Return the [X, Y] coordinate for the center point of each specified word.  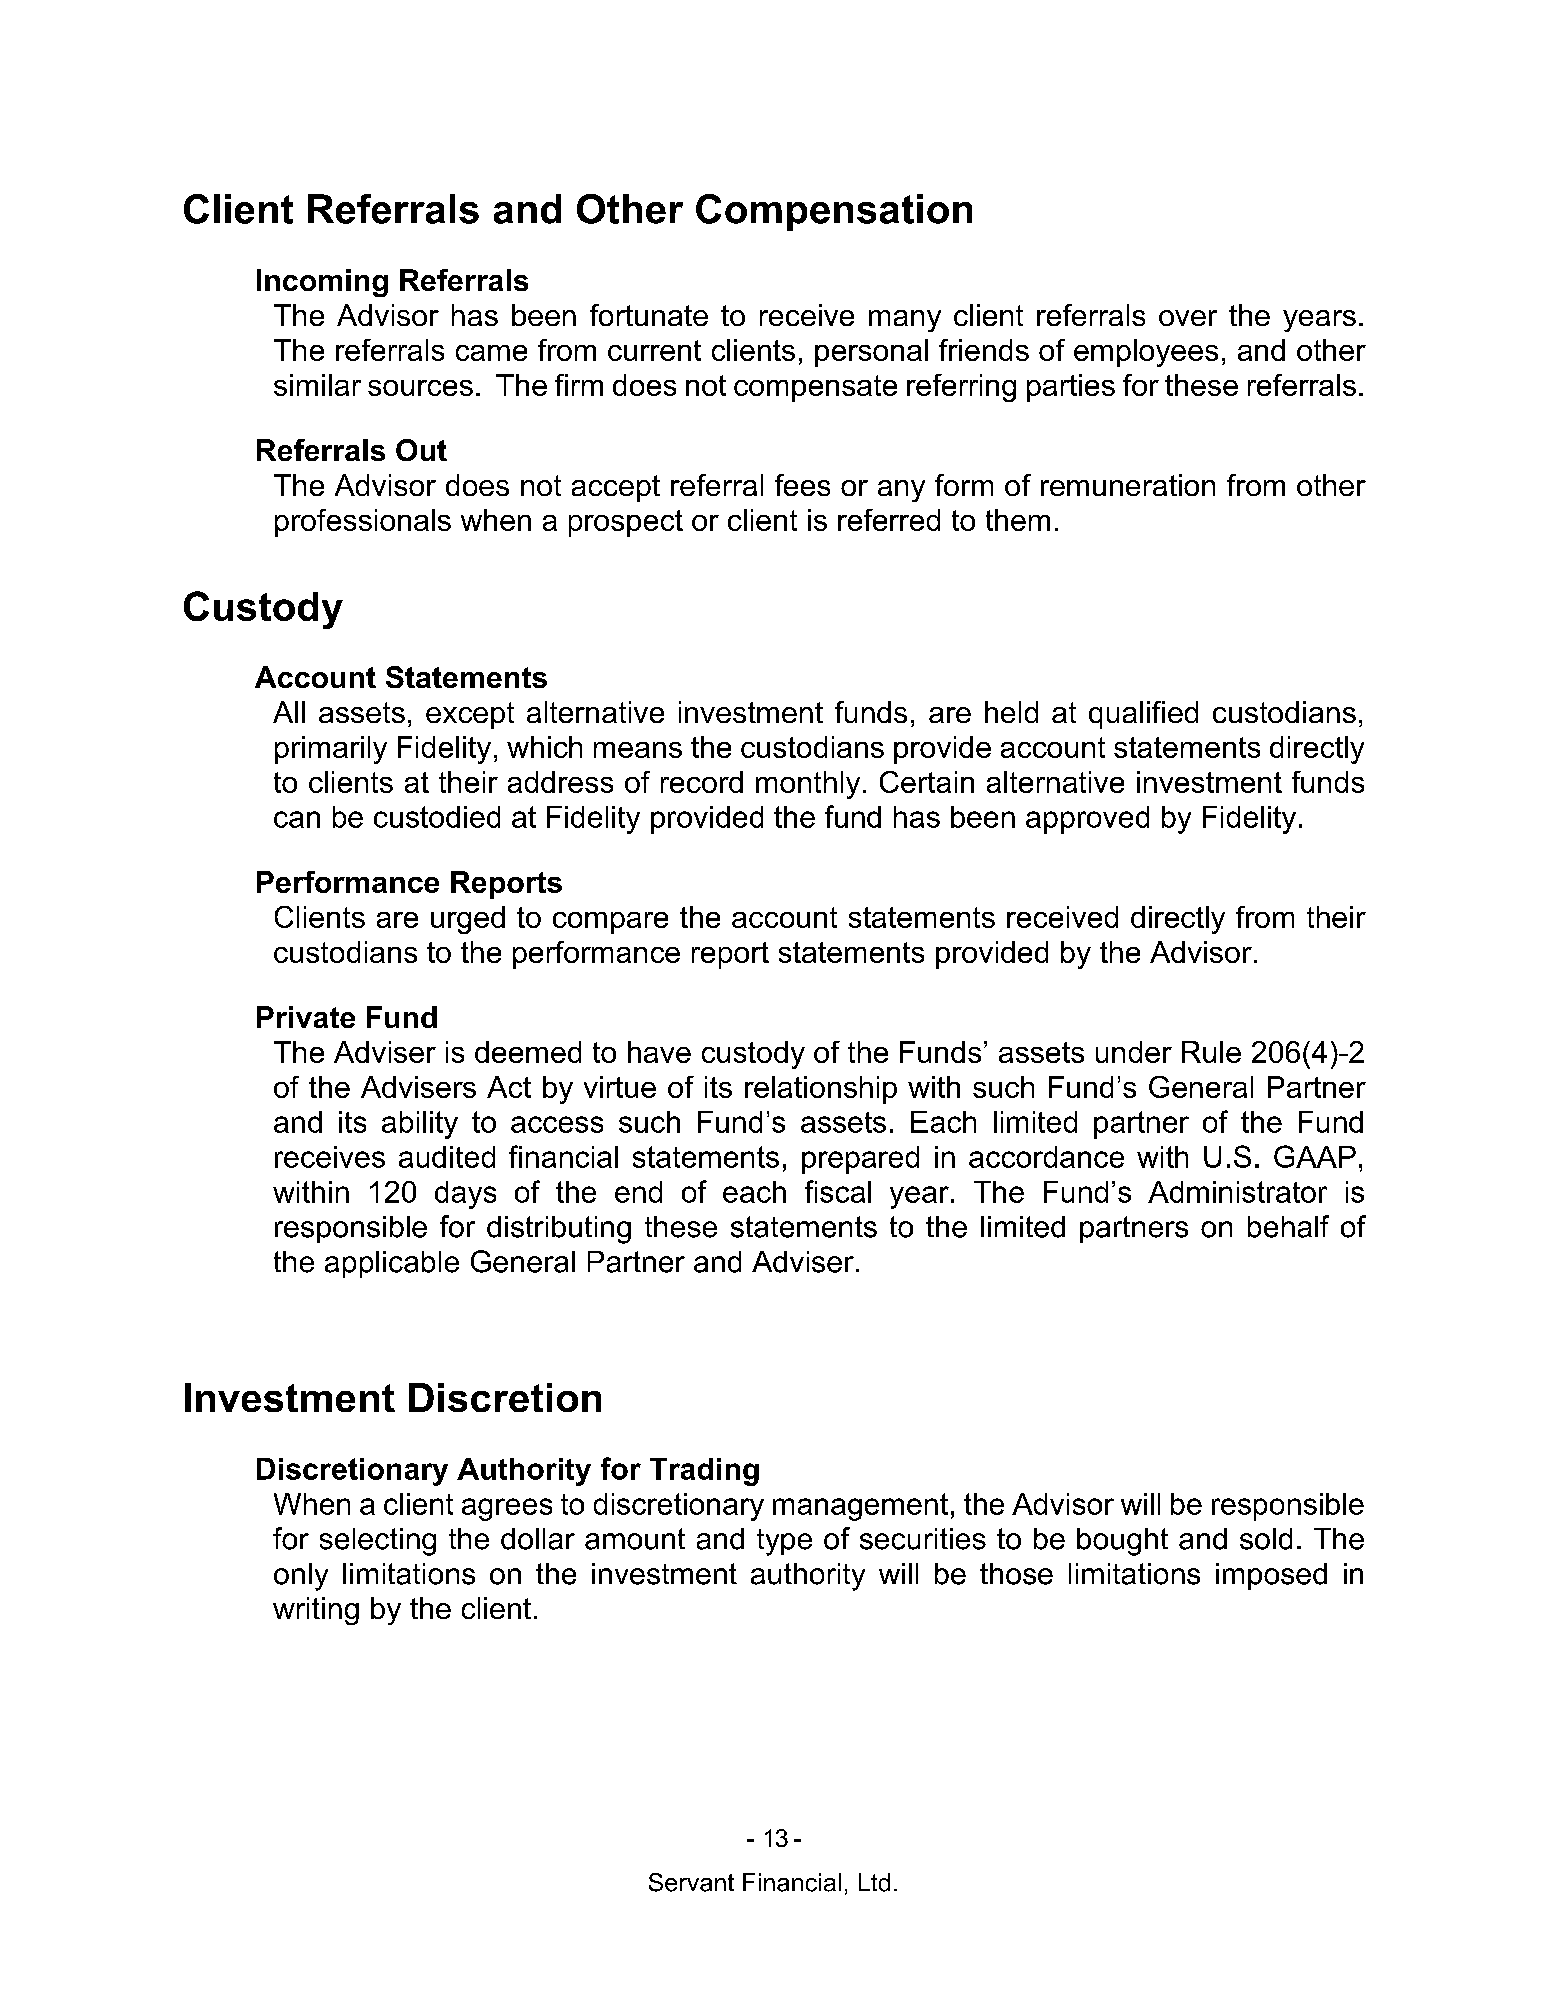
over [1188, 318]
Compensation [834, 212]
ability [420, 1125]
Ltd [874, 1882]
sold [1266, 1539]
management [860, 1507]
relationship [821, 1090]
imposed [1271, 1576]
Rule [1211, 1052]
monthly [808, 785]
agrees [507, 1509]
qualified [1143, 715]
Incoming [322, 283]
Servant [691, 1882]
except [470, 715]
